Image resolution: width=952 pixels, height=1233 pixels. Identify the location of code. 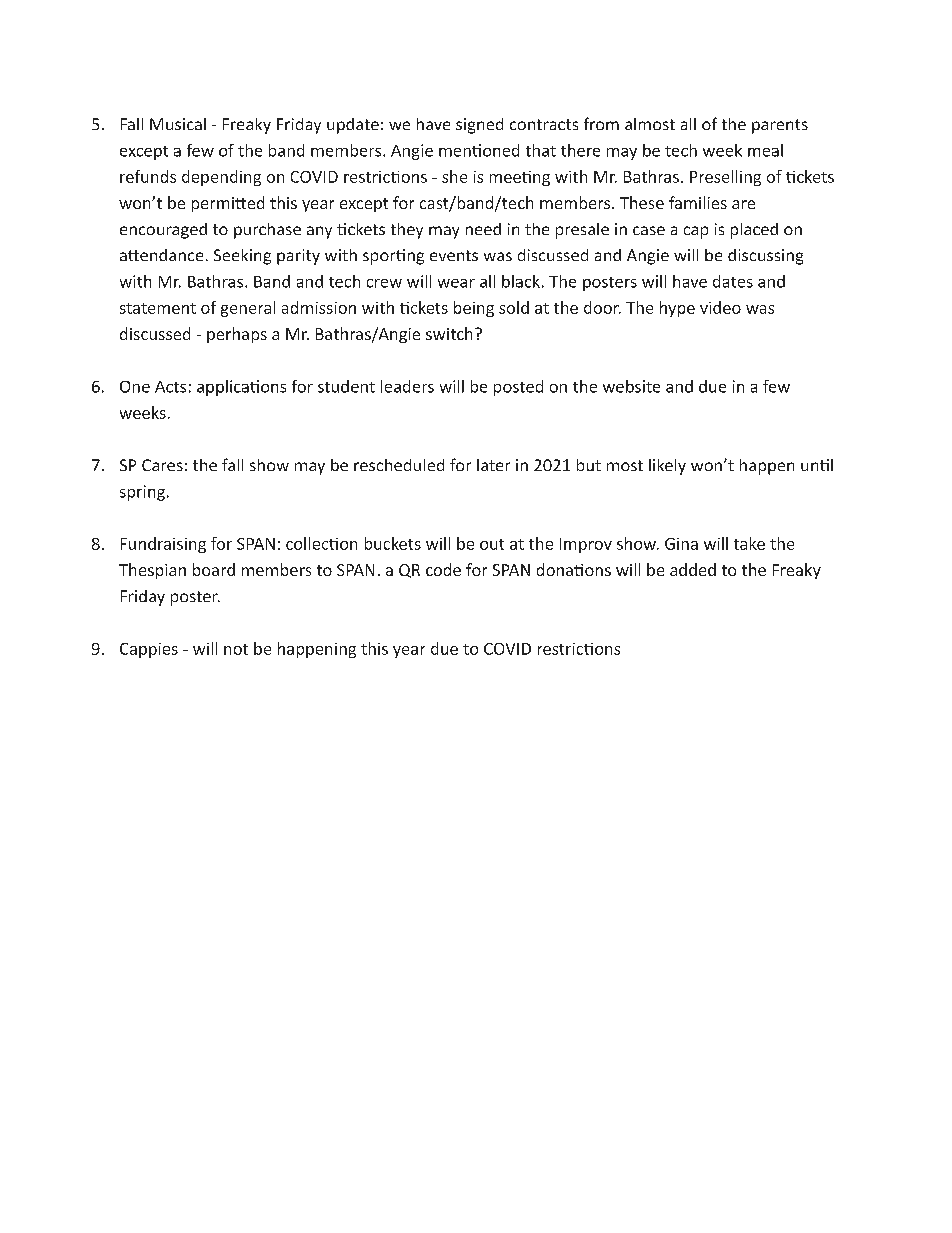
(443, 569).
